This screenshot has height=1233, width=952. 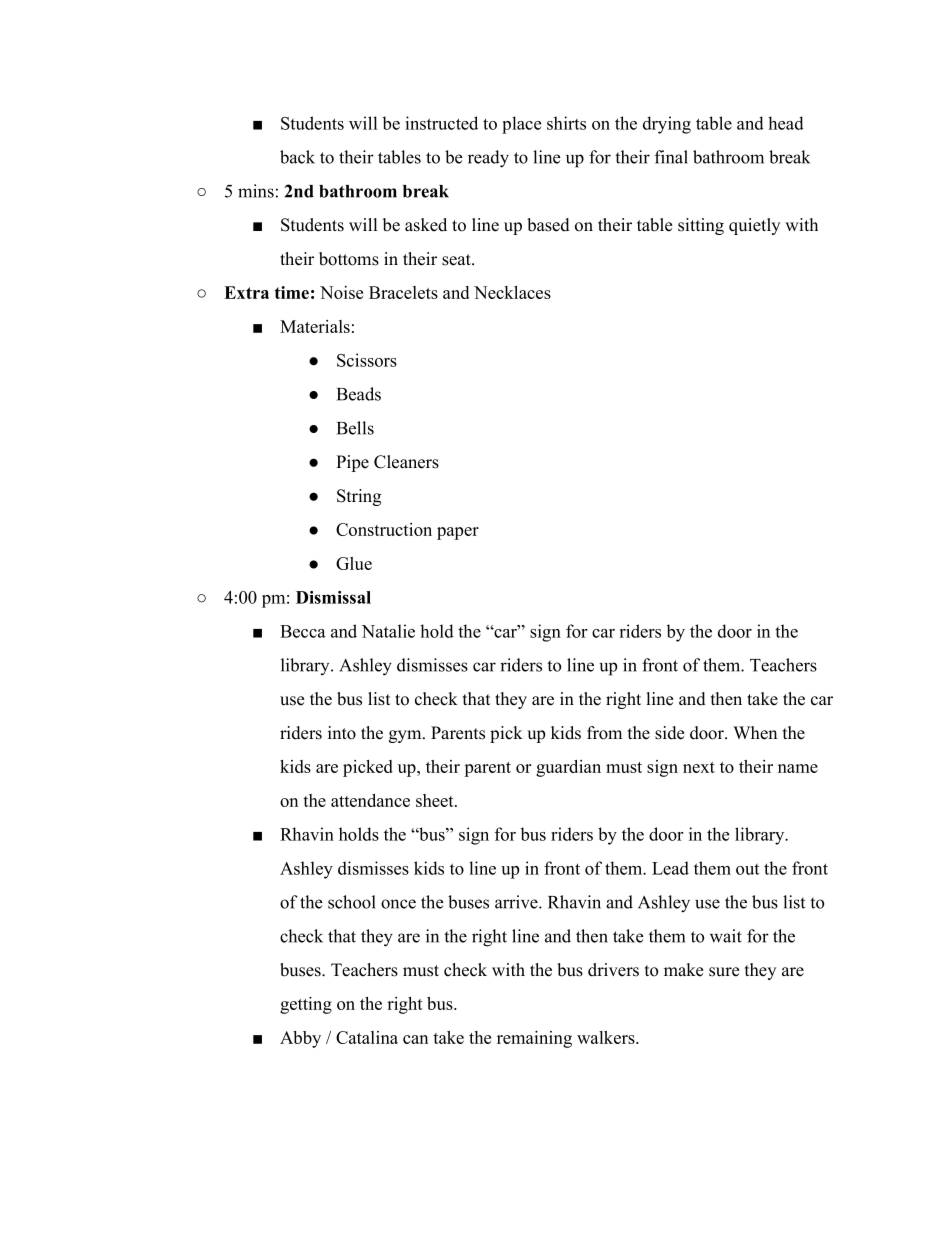 What do you see at coordinates (359, 497) in the screenshot?
I see `String` at bounding box center [359, 497].
